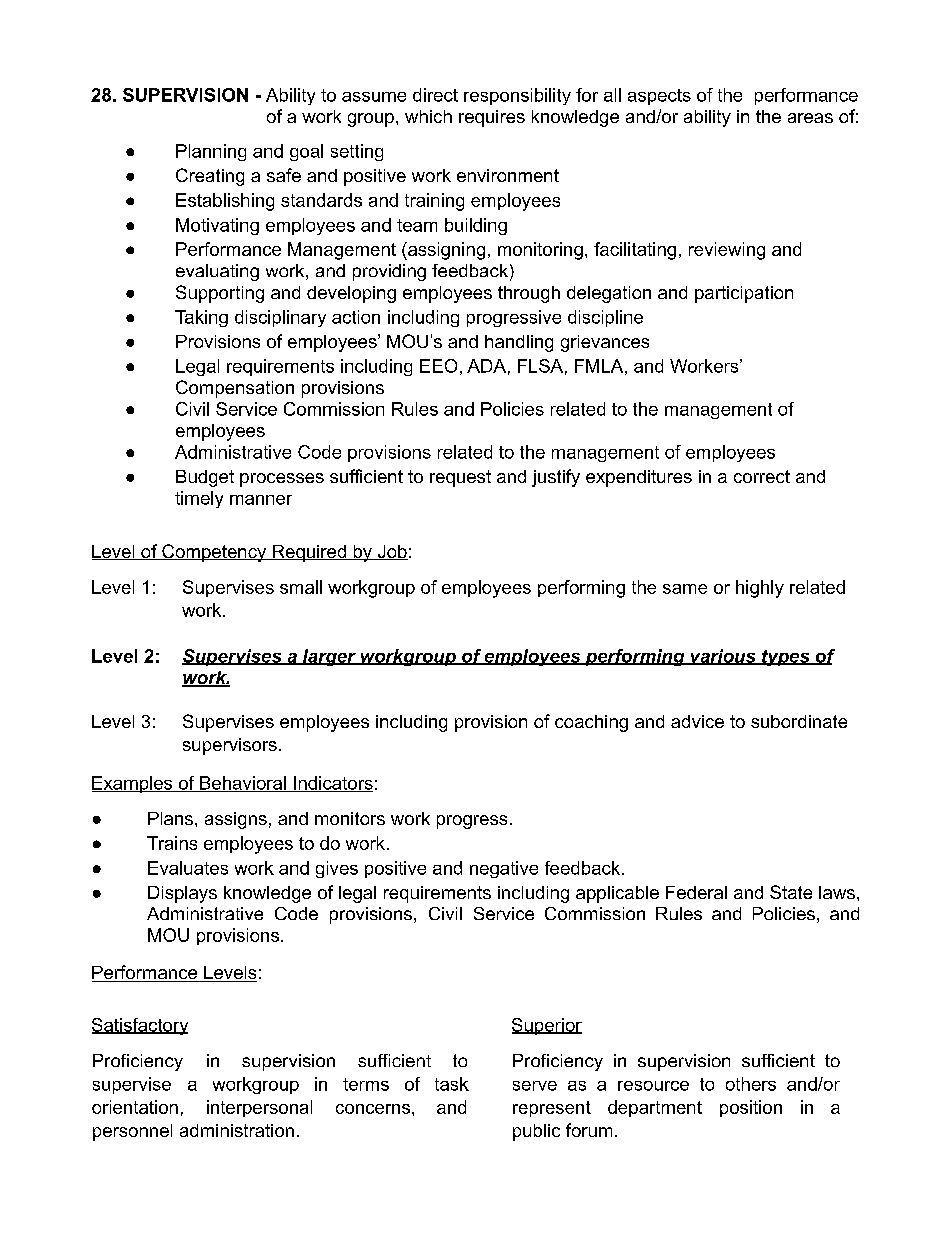  I want to click on interpersonal, so click(259, 1108).
